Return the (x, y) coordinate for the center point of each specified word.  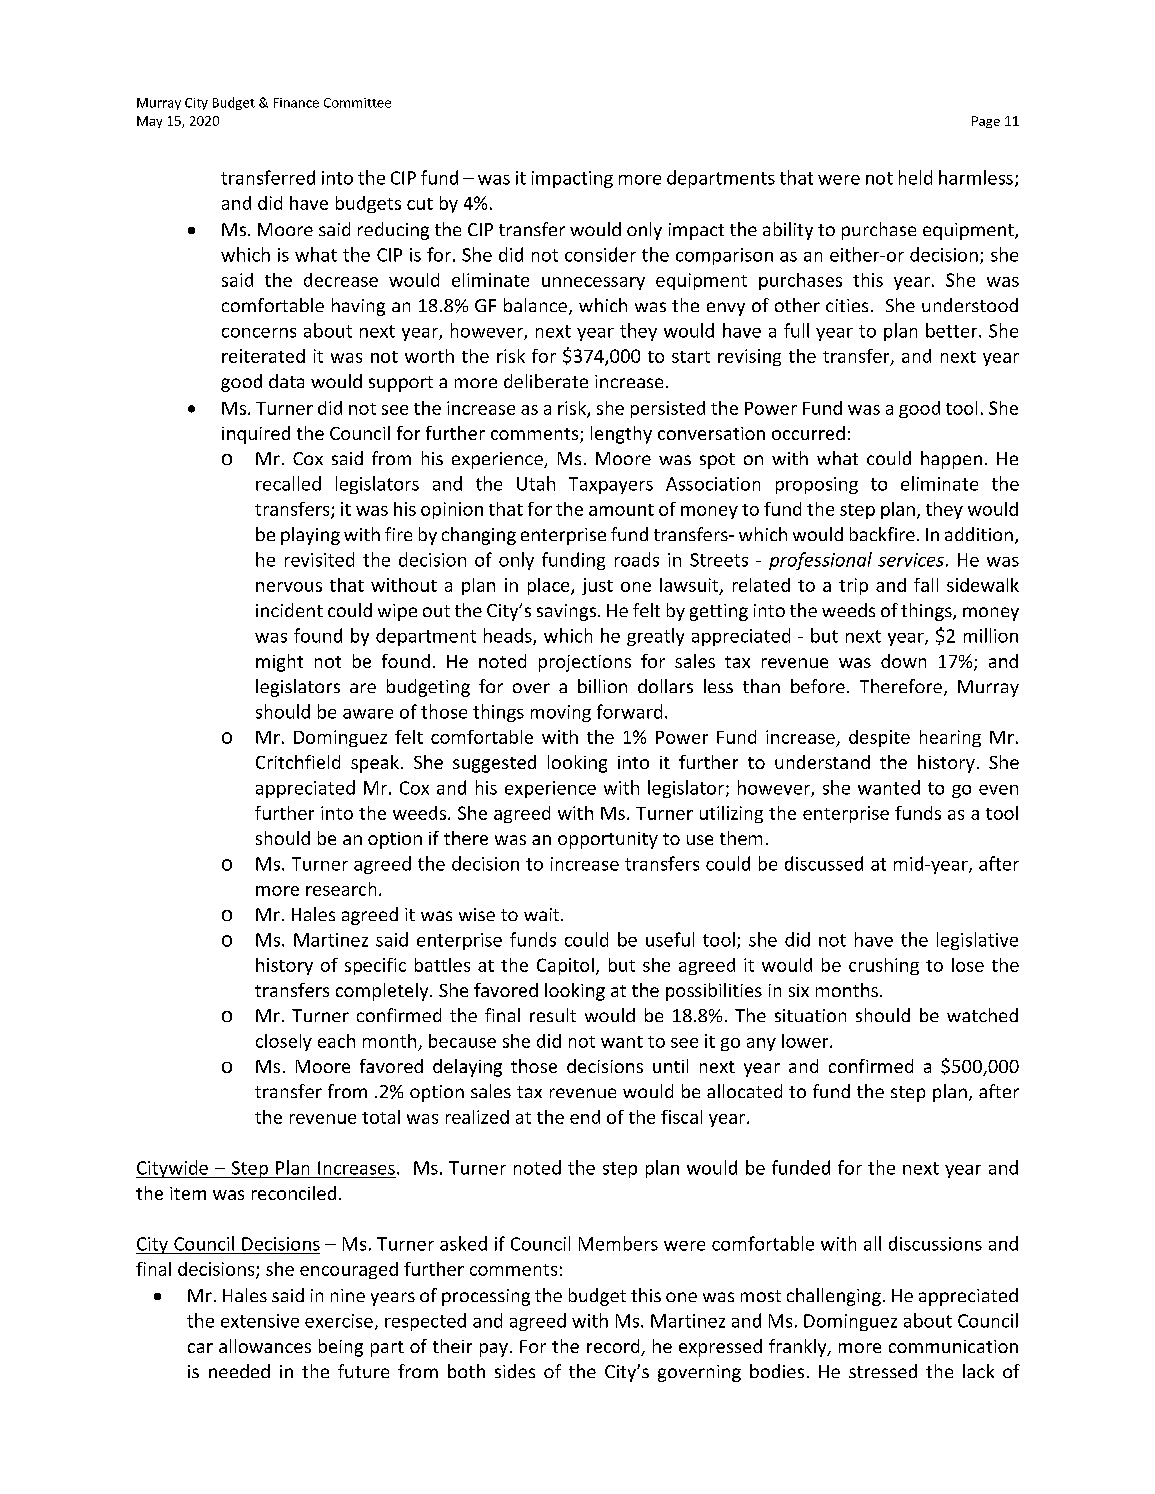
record (614, 1347)
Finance (296, 103)
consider (600, 254)
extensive (260, 1321)
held (915, 177)
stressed (883, 1371)
